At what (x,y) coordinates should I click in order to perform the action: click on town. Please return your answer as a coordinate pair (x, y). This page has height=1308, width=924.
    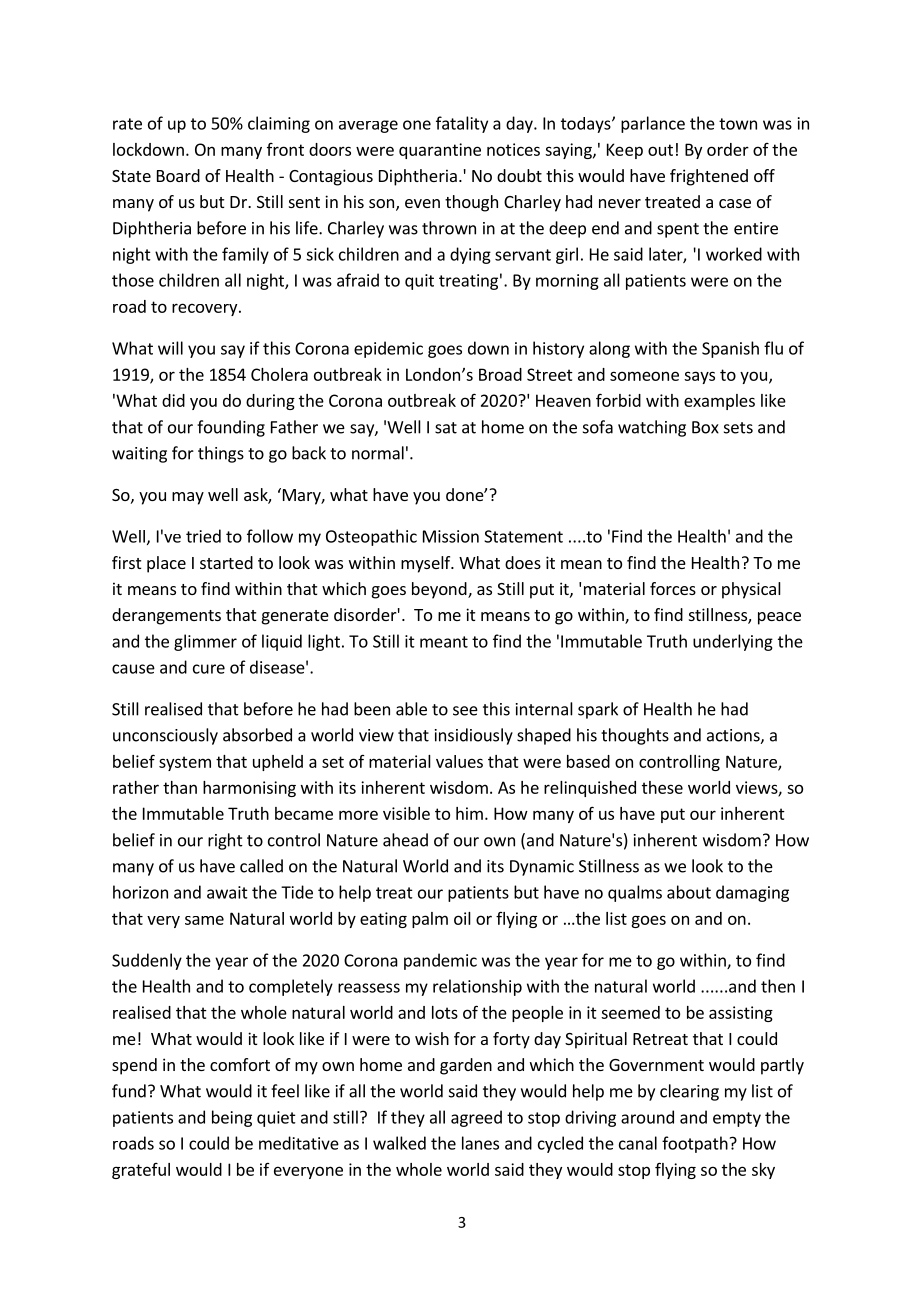
    Looking at the image, I should click on (738, 124).
